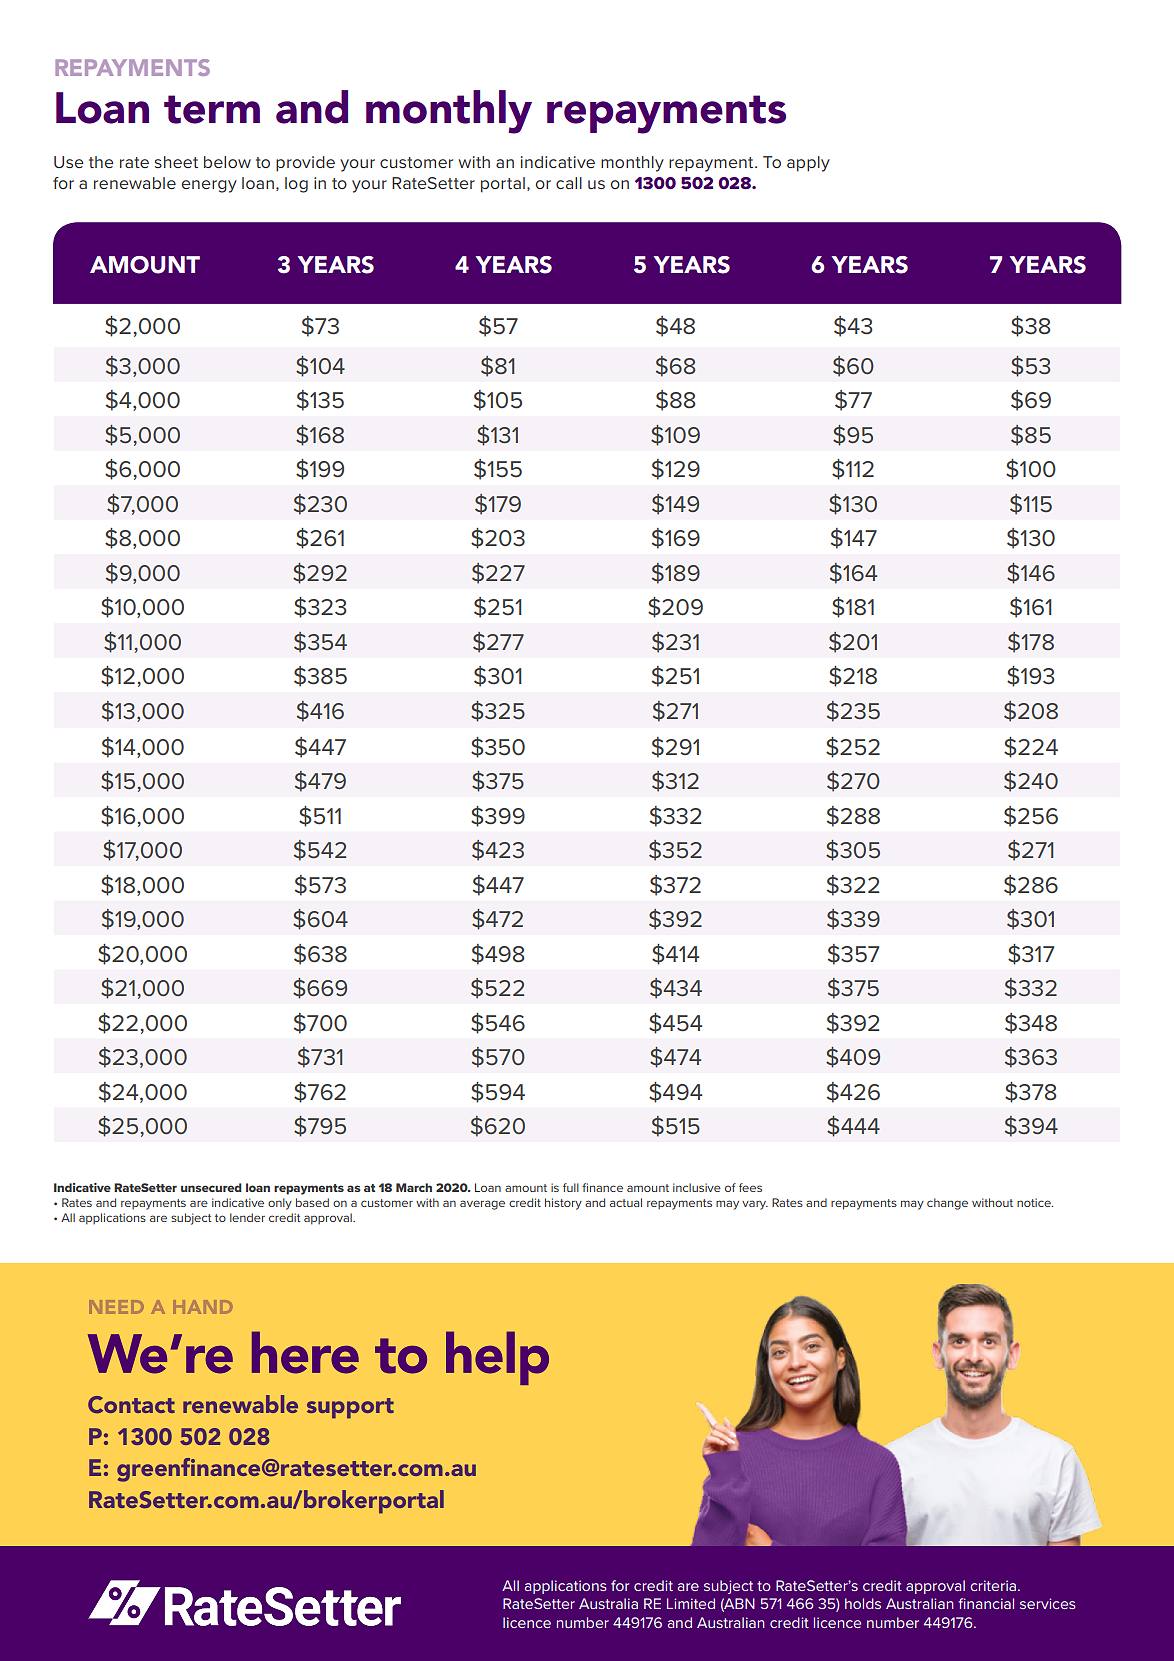 This page has height=1661, width=1174. I want to click on apply, so click(808, 164).
